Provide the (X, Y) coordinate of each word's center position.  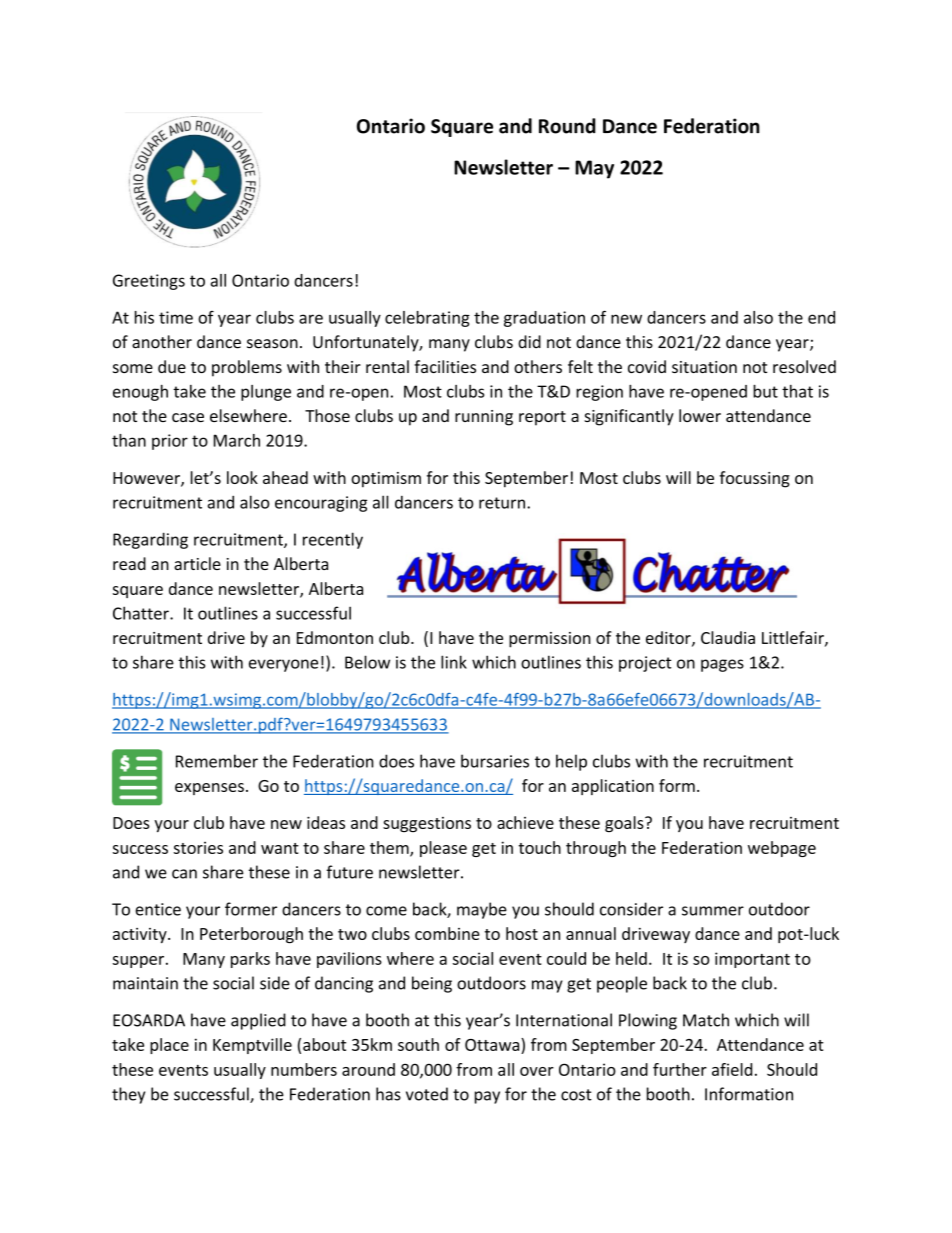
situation (704, 367)
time (176, 317)
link (454, 662)
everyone (283, 665)
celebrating (427, 319)
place (169, 1046)
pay (487, 1097)
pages (722, 665)
